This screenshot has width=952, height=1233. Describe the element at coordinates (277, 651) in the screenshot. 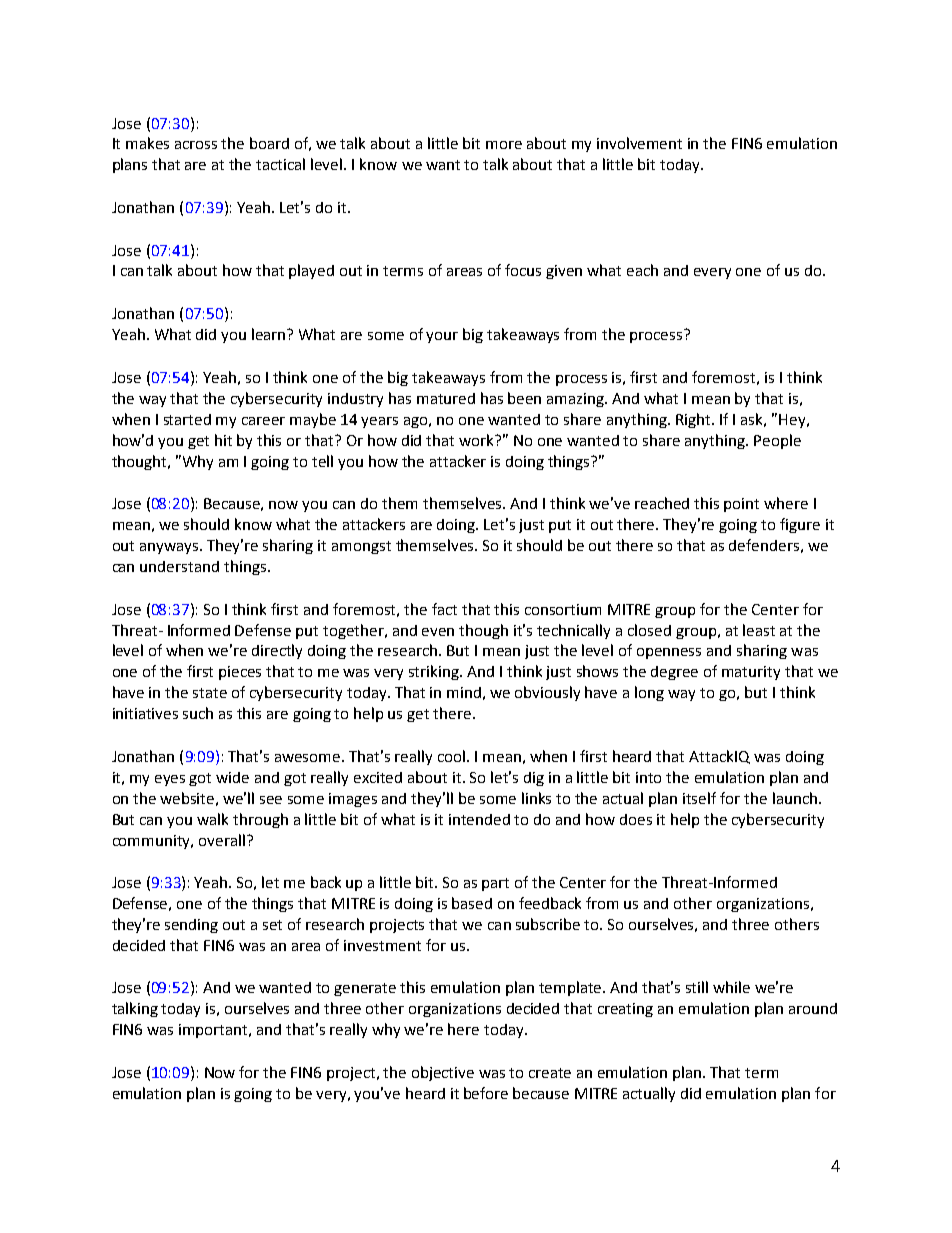

I see `directly` at that location.
